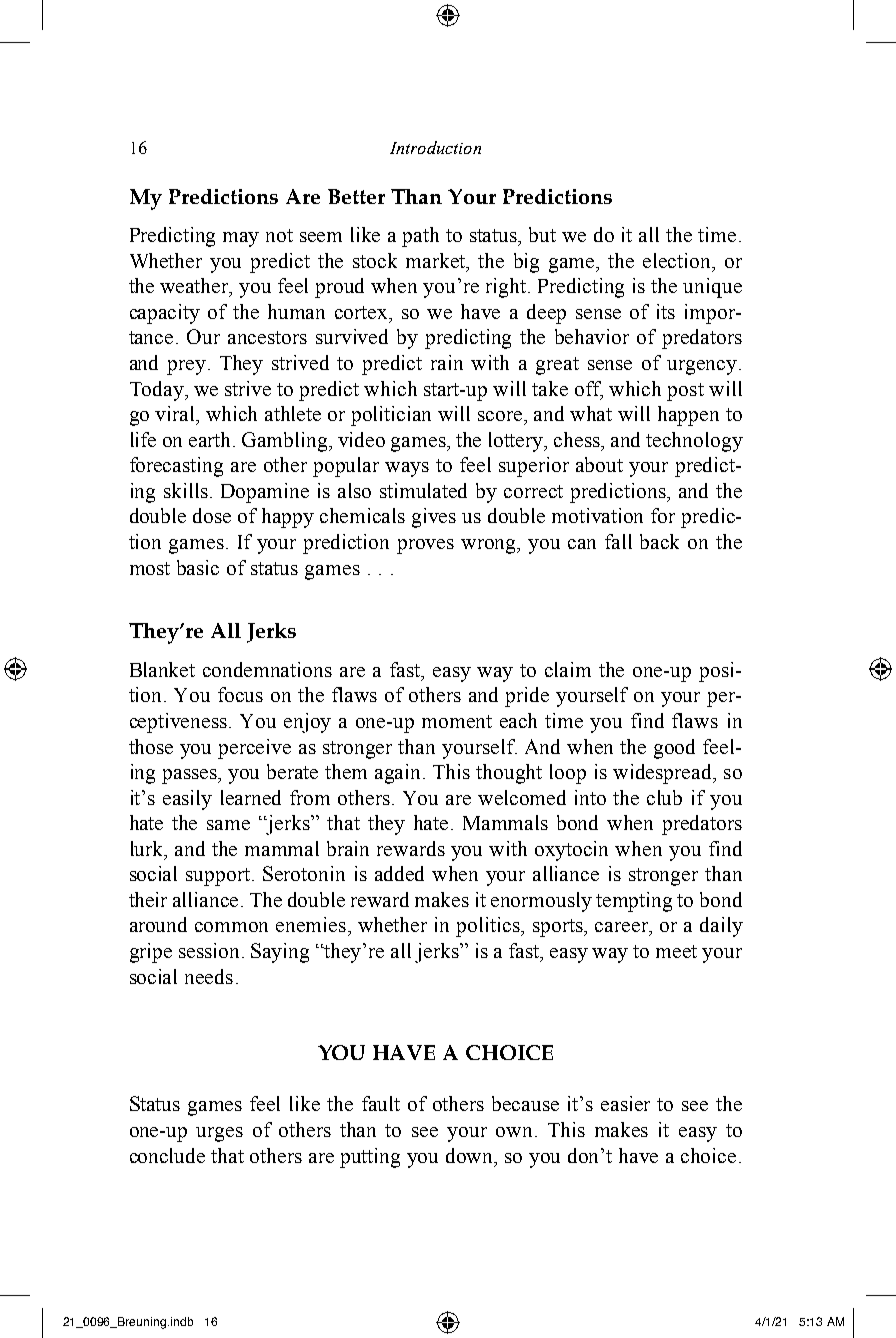 This image has width=896, height=1338. What do you see at coordinates (407, 469) in the image?
I see `ways` at bounding box center [407, 469].
